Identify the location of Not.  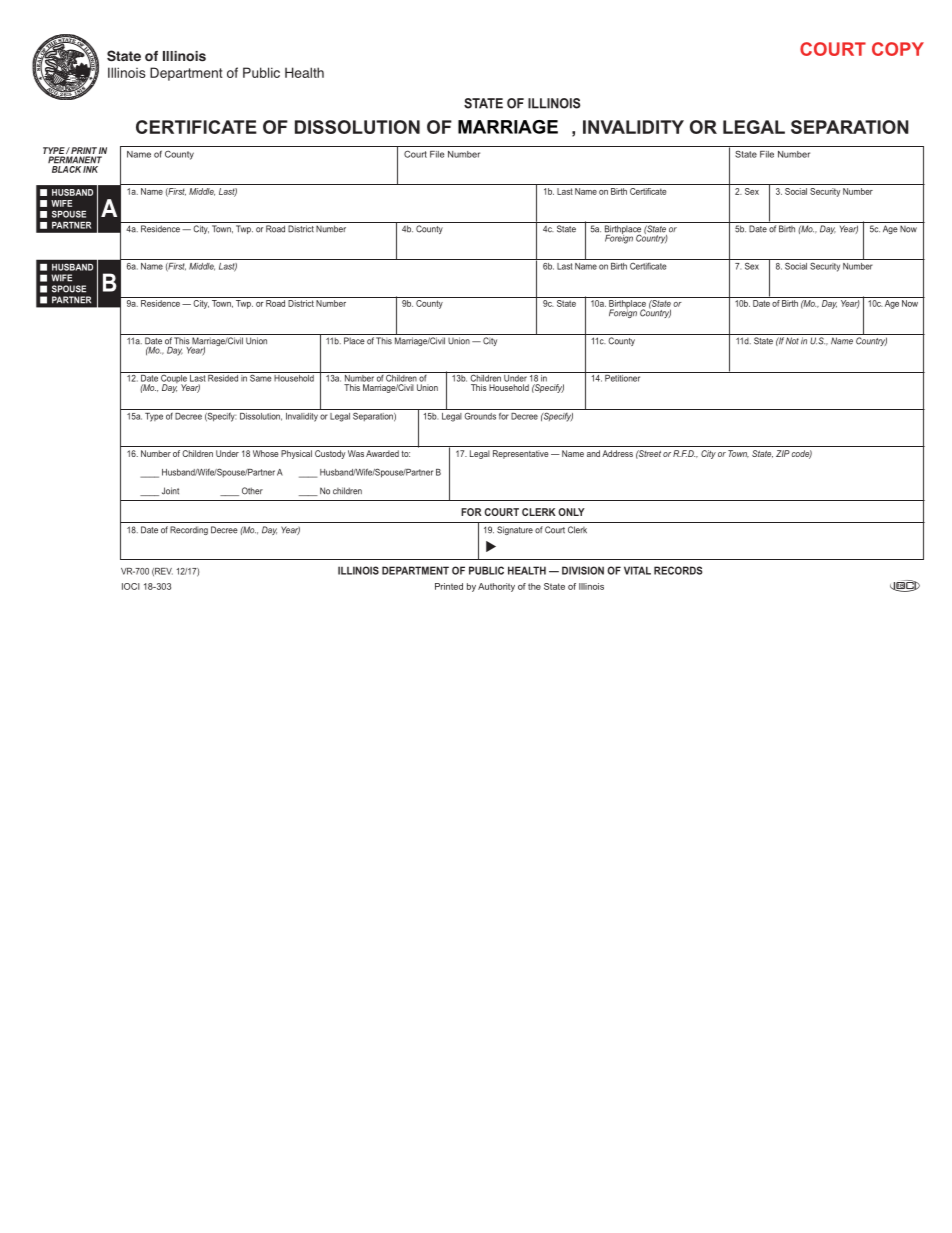
(792, 341).
